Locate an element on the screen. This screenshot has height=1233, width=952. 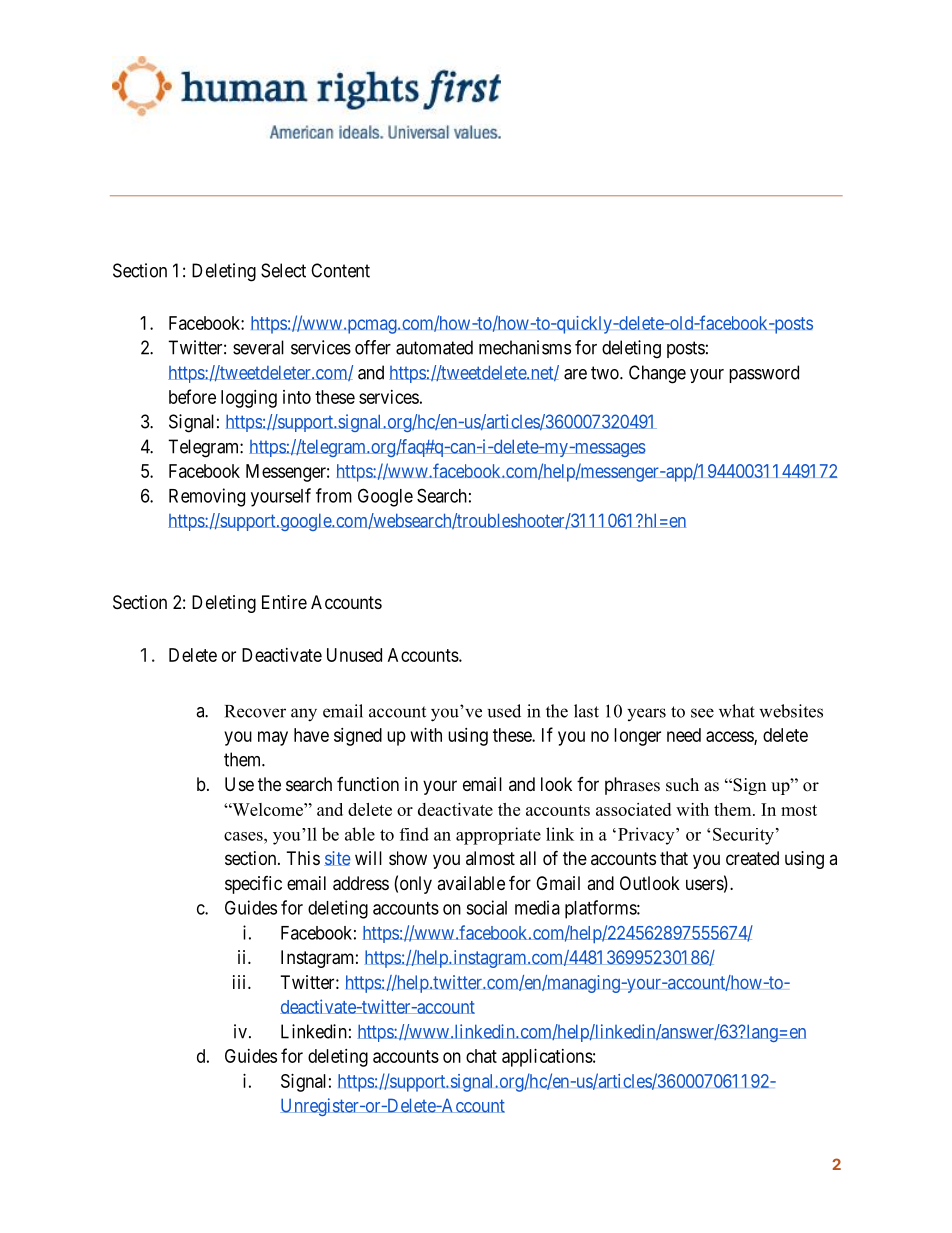
last is located at coordinates (586, 711).
